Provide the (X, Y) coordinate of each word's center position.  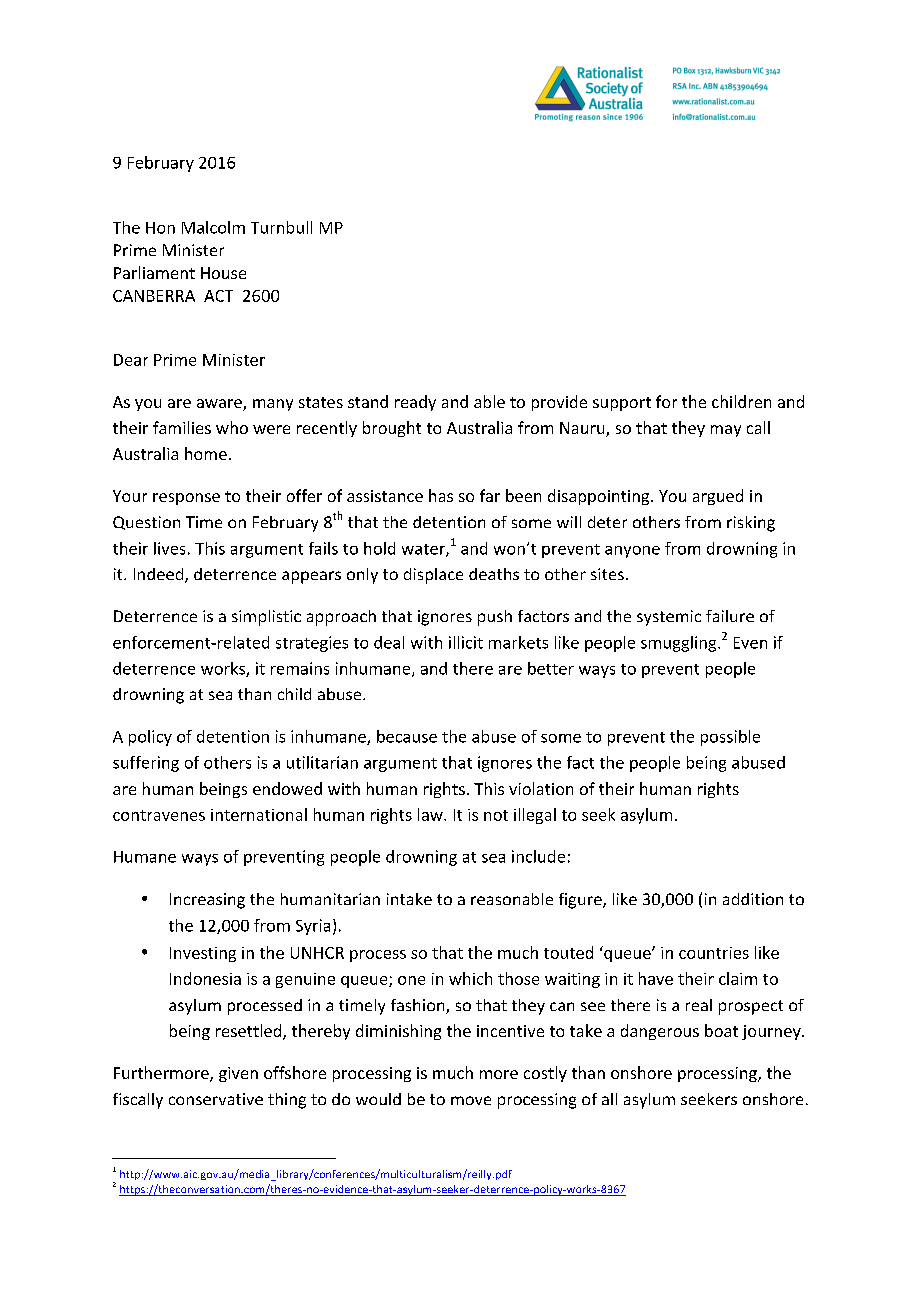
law (431, 814)
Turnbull (281, 227)
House (223, 273)
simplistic (266, 618)
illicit (466, 642)
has (441, 495)
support (622, 404)
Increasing (207, 901)
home (206, 453)
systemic (669, 618)
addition (753, 899)
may (726, 431)
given (238, 1074)
